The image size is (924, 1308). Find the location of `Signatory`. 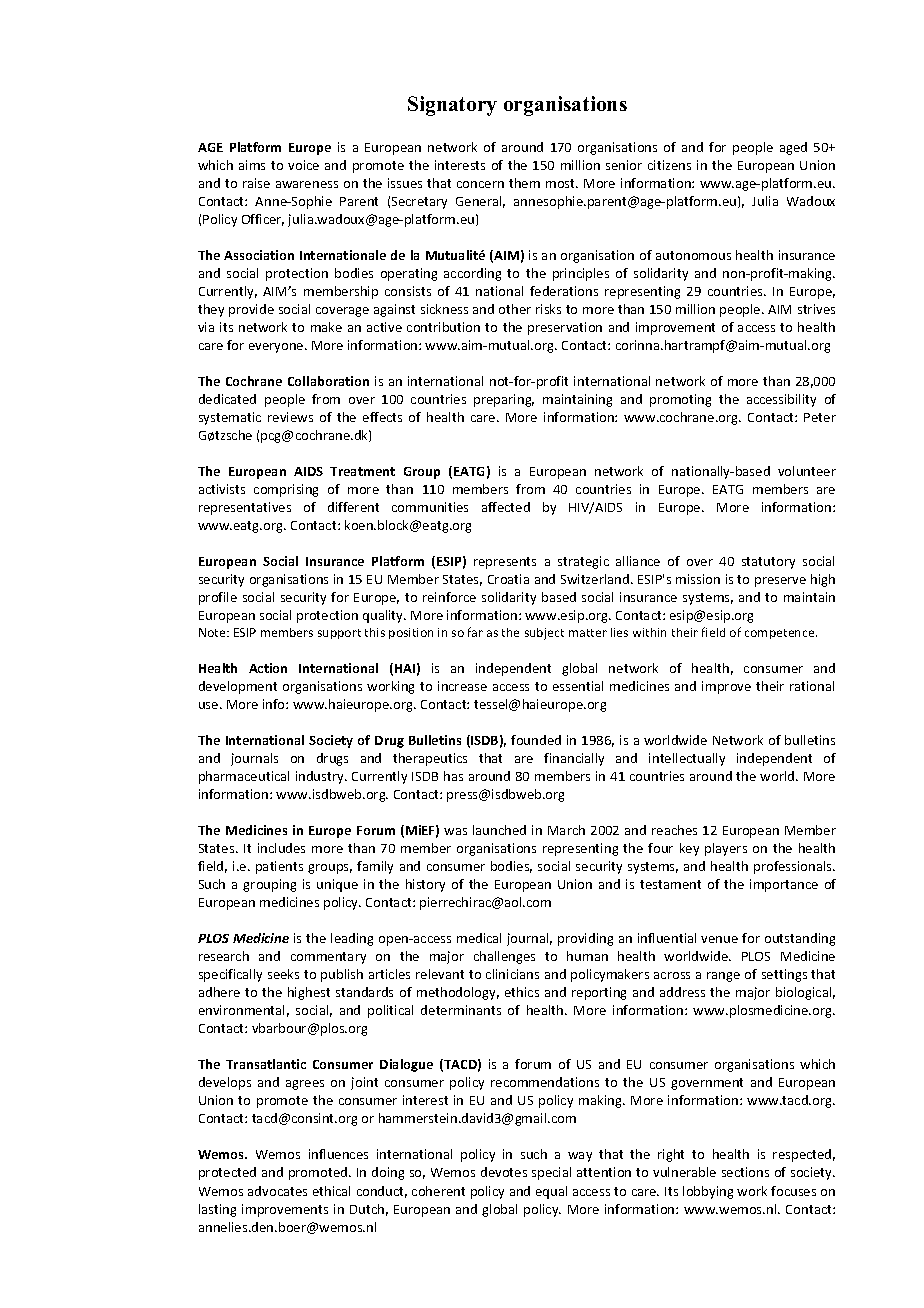

Signatory is located at coordinates (452, 106).
